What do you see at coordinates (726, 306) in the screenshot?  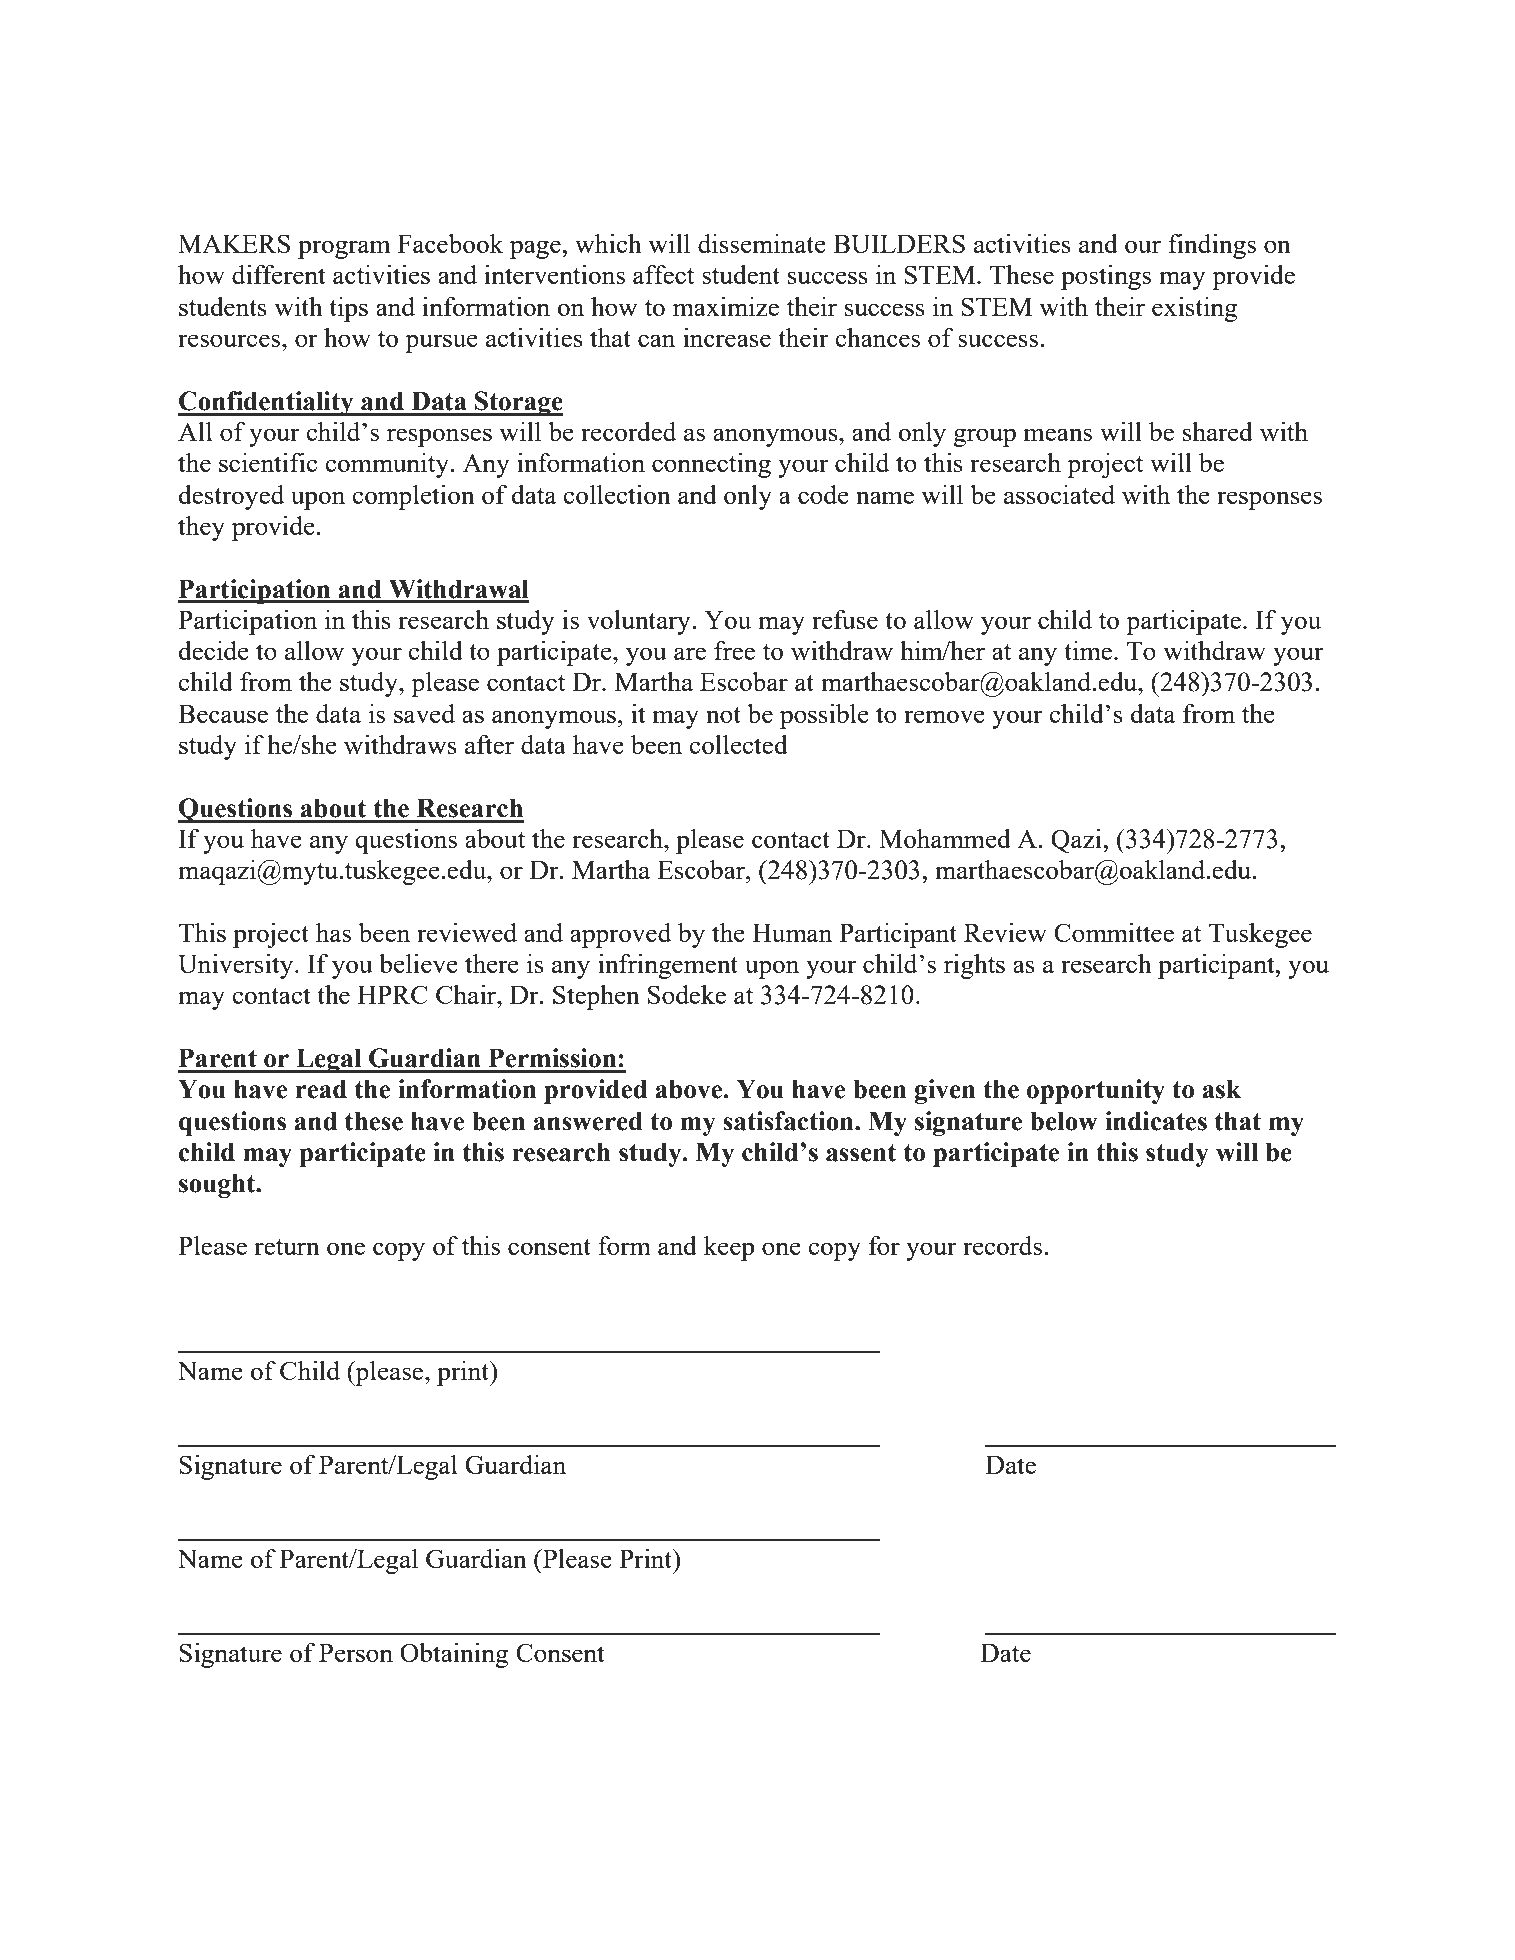 I see `maximize` at bounding box center [726, 306].
